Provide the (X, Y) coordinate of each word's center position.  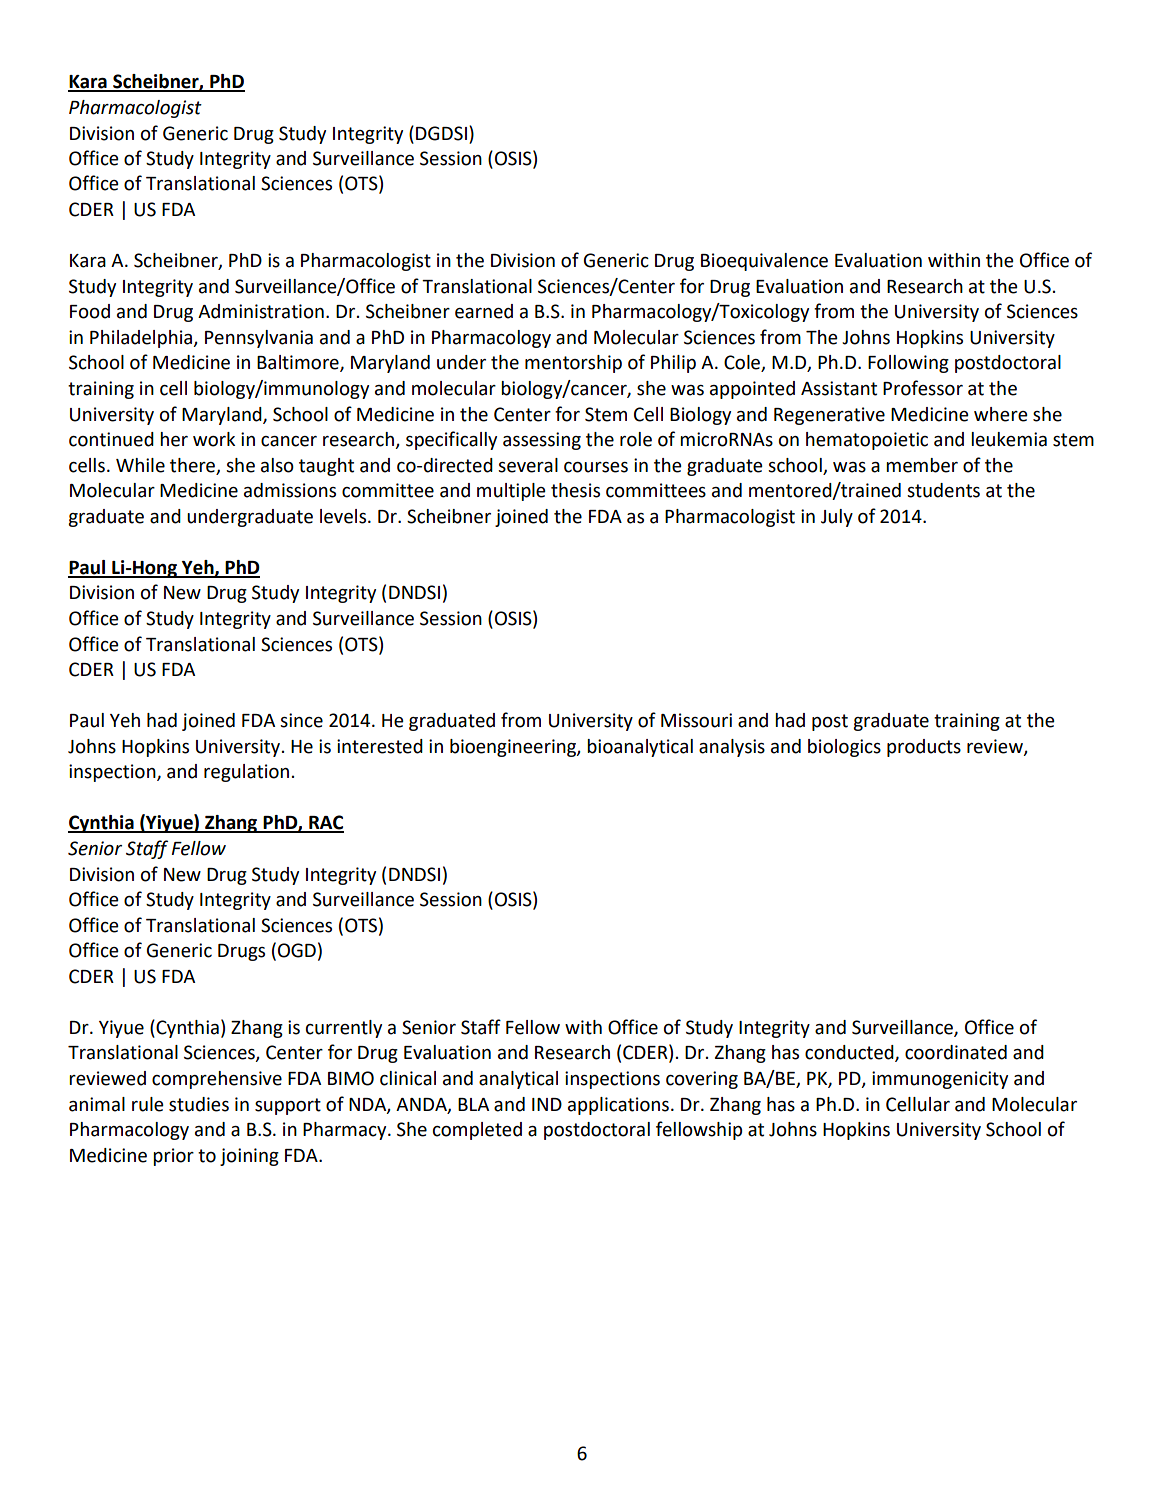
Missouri (696, 720)
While (140, 465)
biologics (844, 748)
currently (344, 1029)
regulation (246, 773)
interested (380, 746)
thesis (575, 490)
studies (199, 1104)
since (301, 720)
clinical (408, 1078)
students (943, 490)
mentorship (573, 364)
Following (908, 364)
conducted (850, 1053)
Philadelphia (142, 339)
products (924, 748)
